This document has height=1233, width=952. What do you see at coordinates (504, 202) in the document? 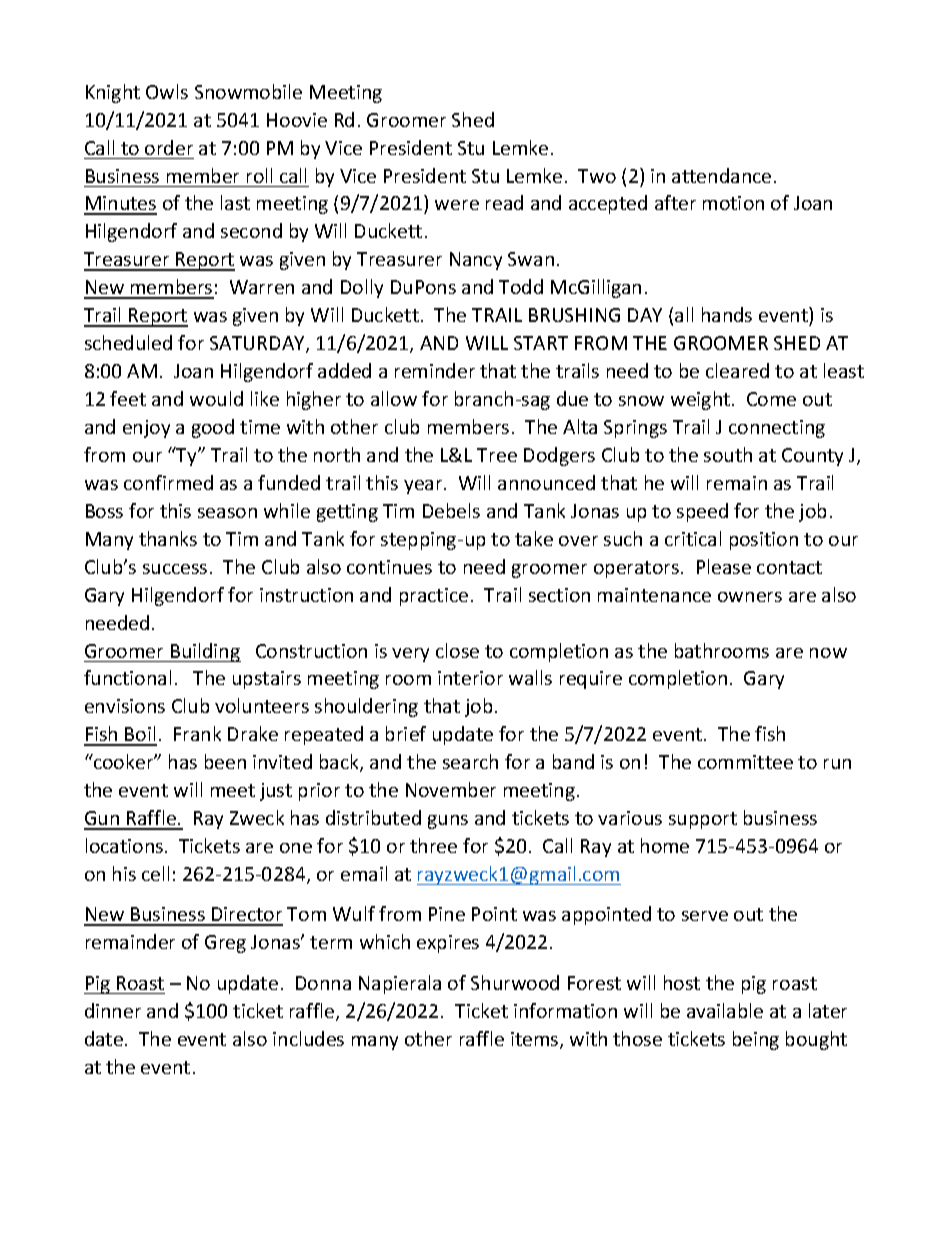
I see `read` at bounding box center [504, 202].
